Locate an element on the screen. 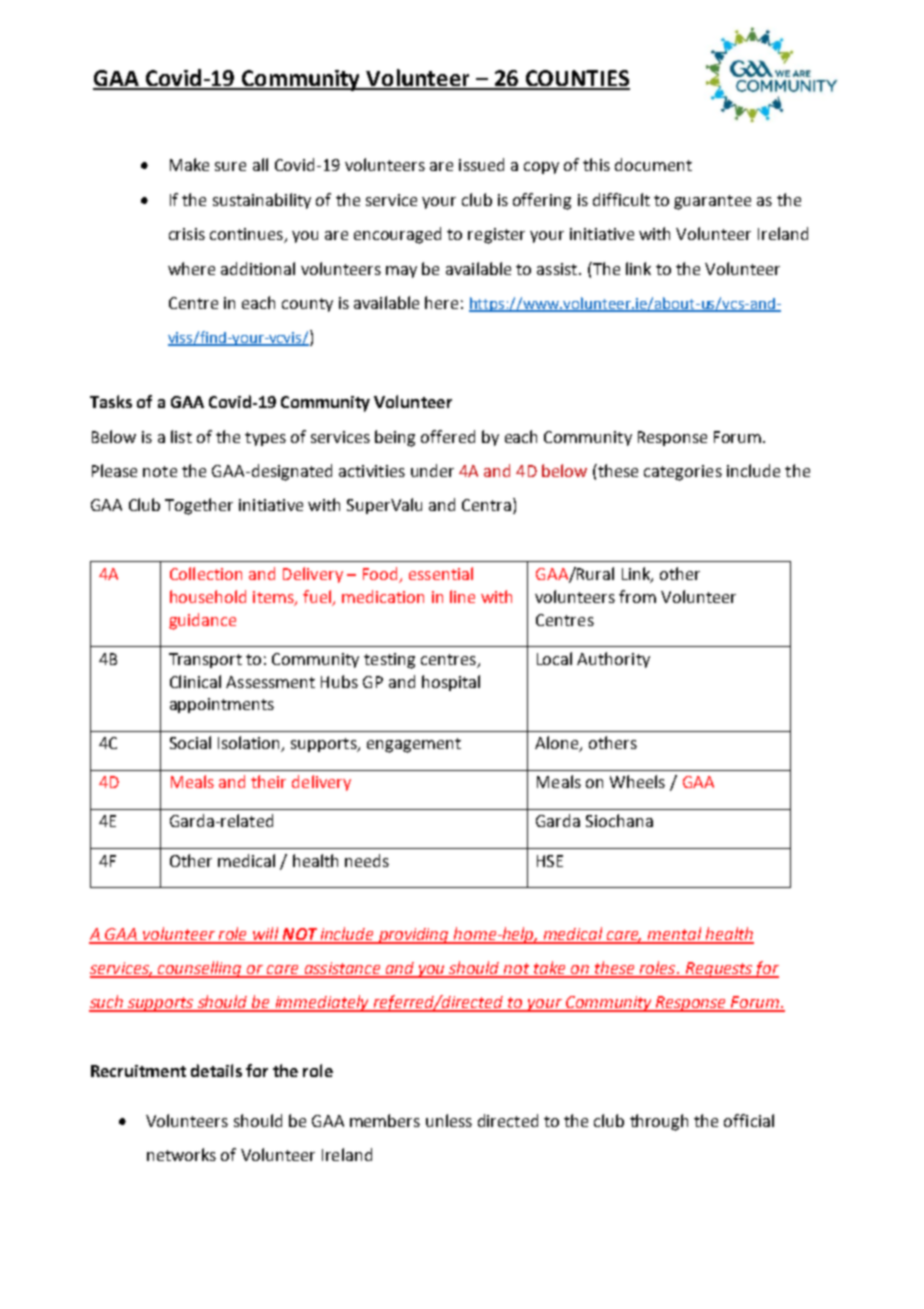 The width and height of the screenshot is (924, 1309). Social is located at coordinates (190, 742).
